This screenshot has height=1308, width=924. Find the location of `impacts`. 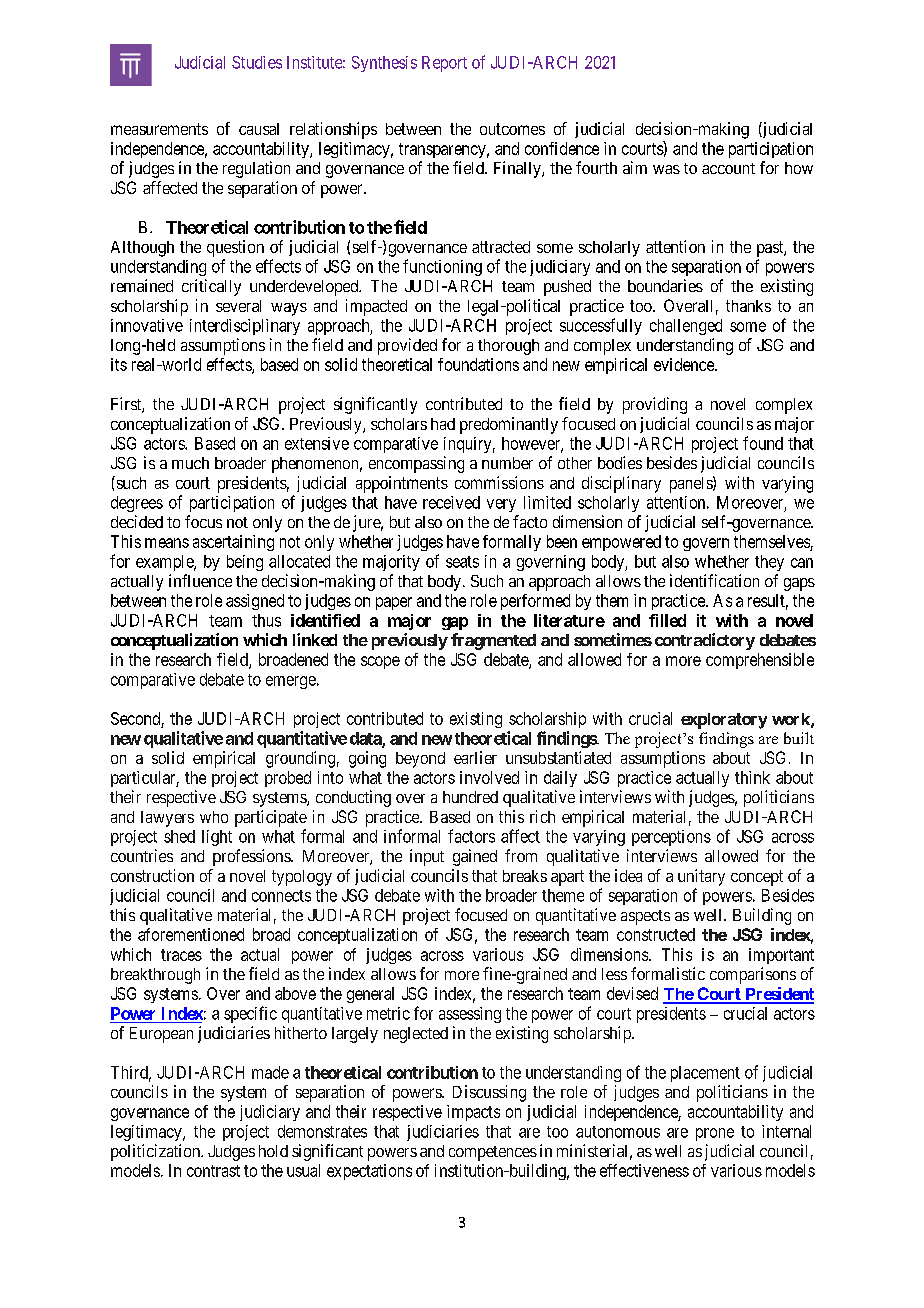

impacts is located at coordinates (473, 1113).
